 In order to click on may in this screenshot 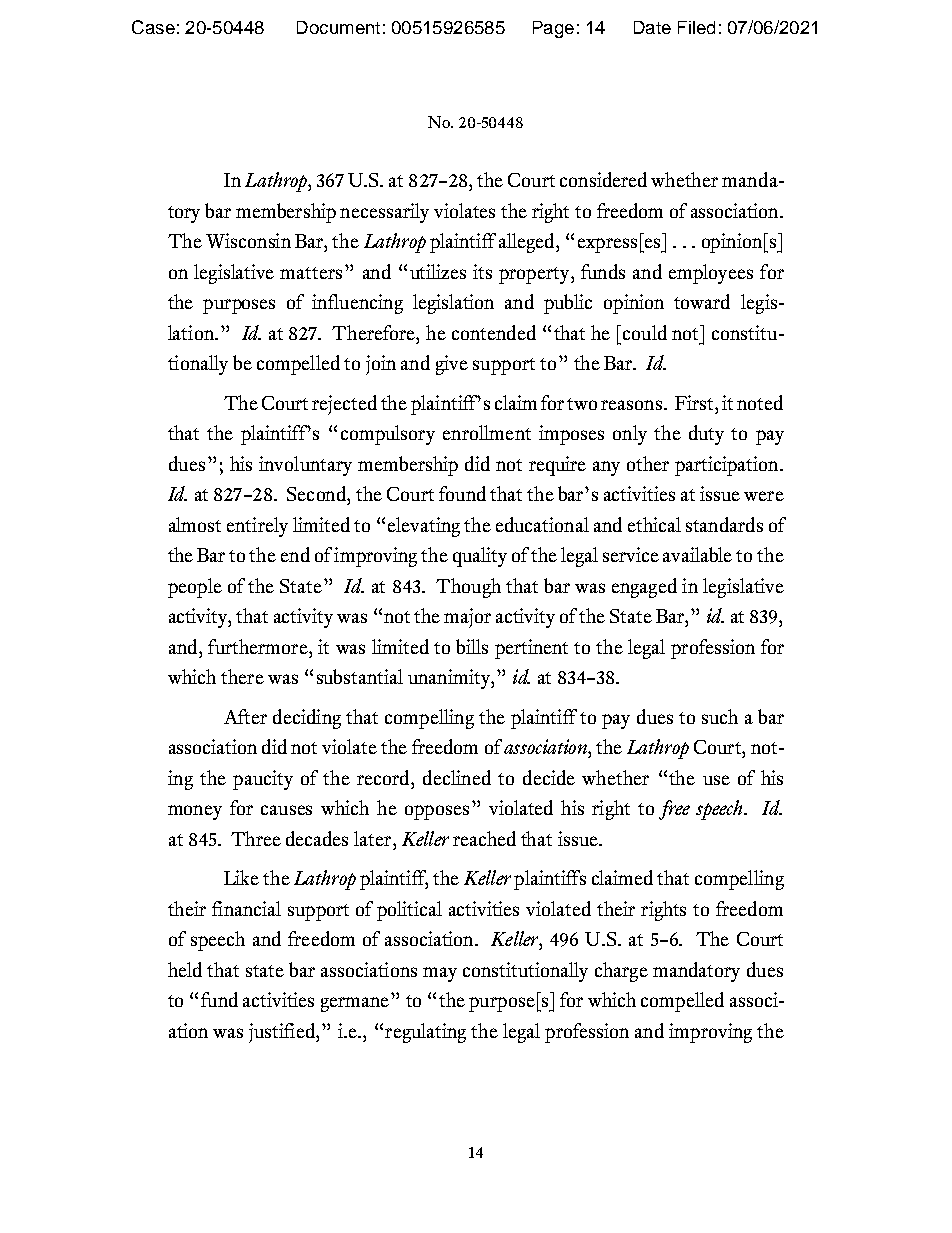, I will do `click(440, 974)`.
